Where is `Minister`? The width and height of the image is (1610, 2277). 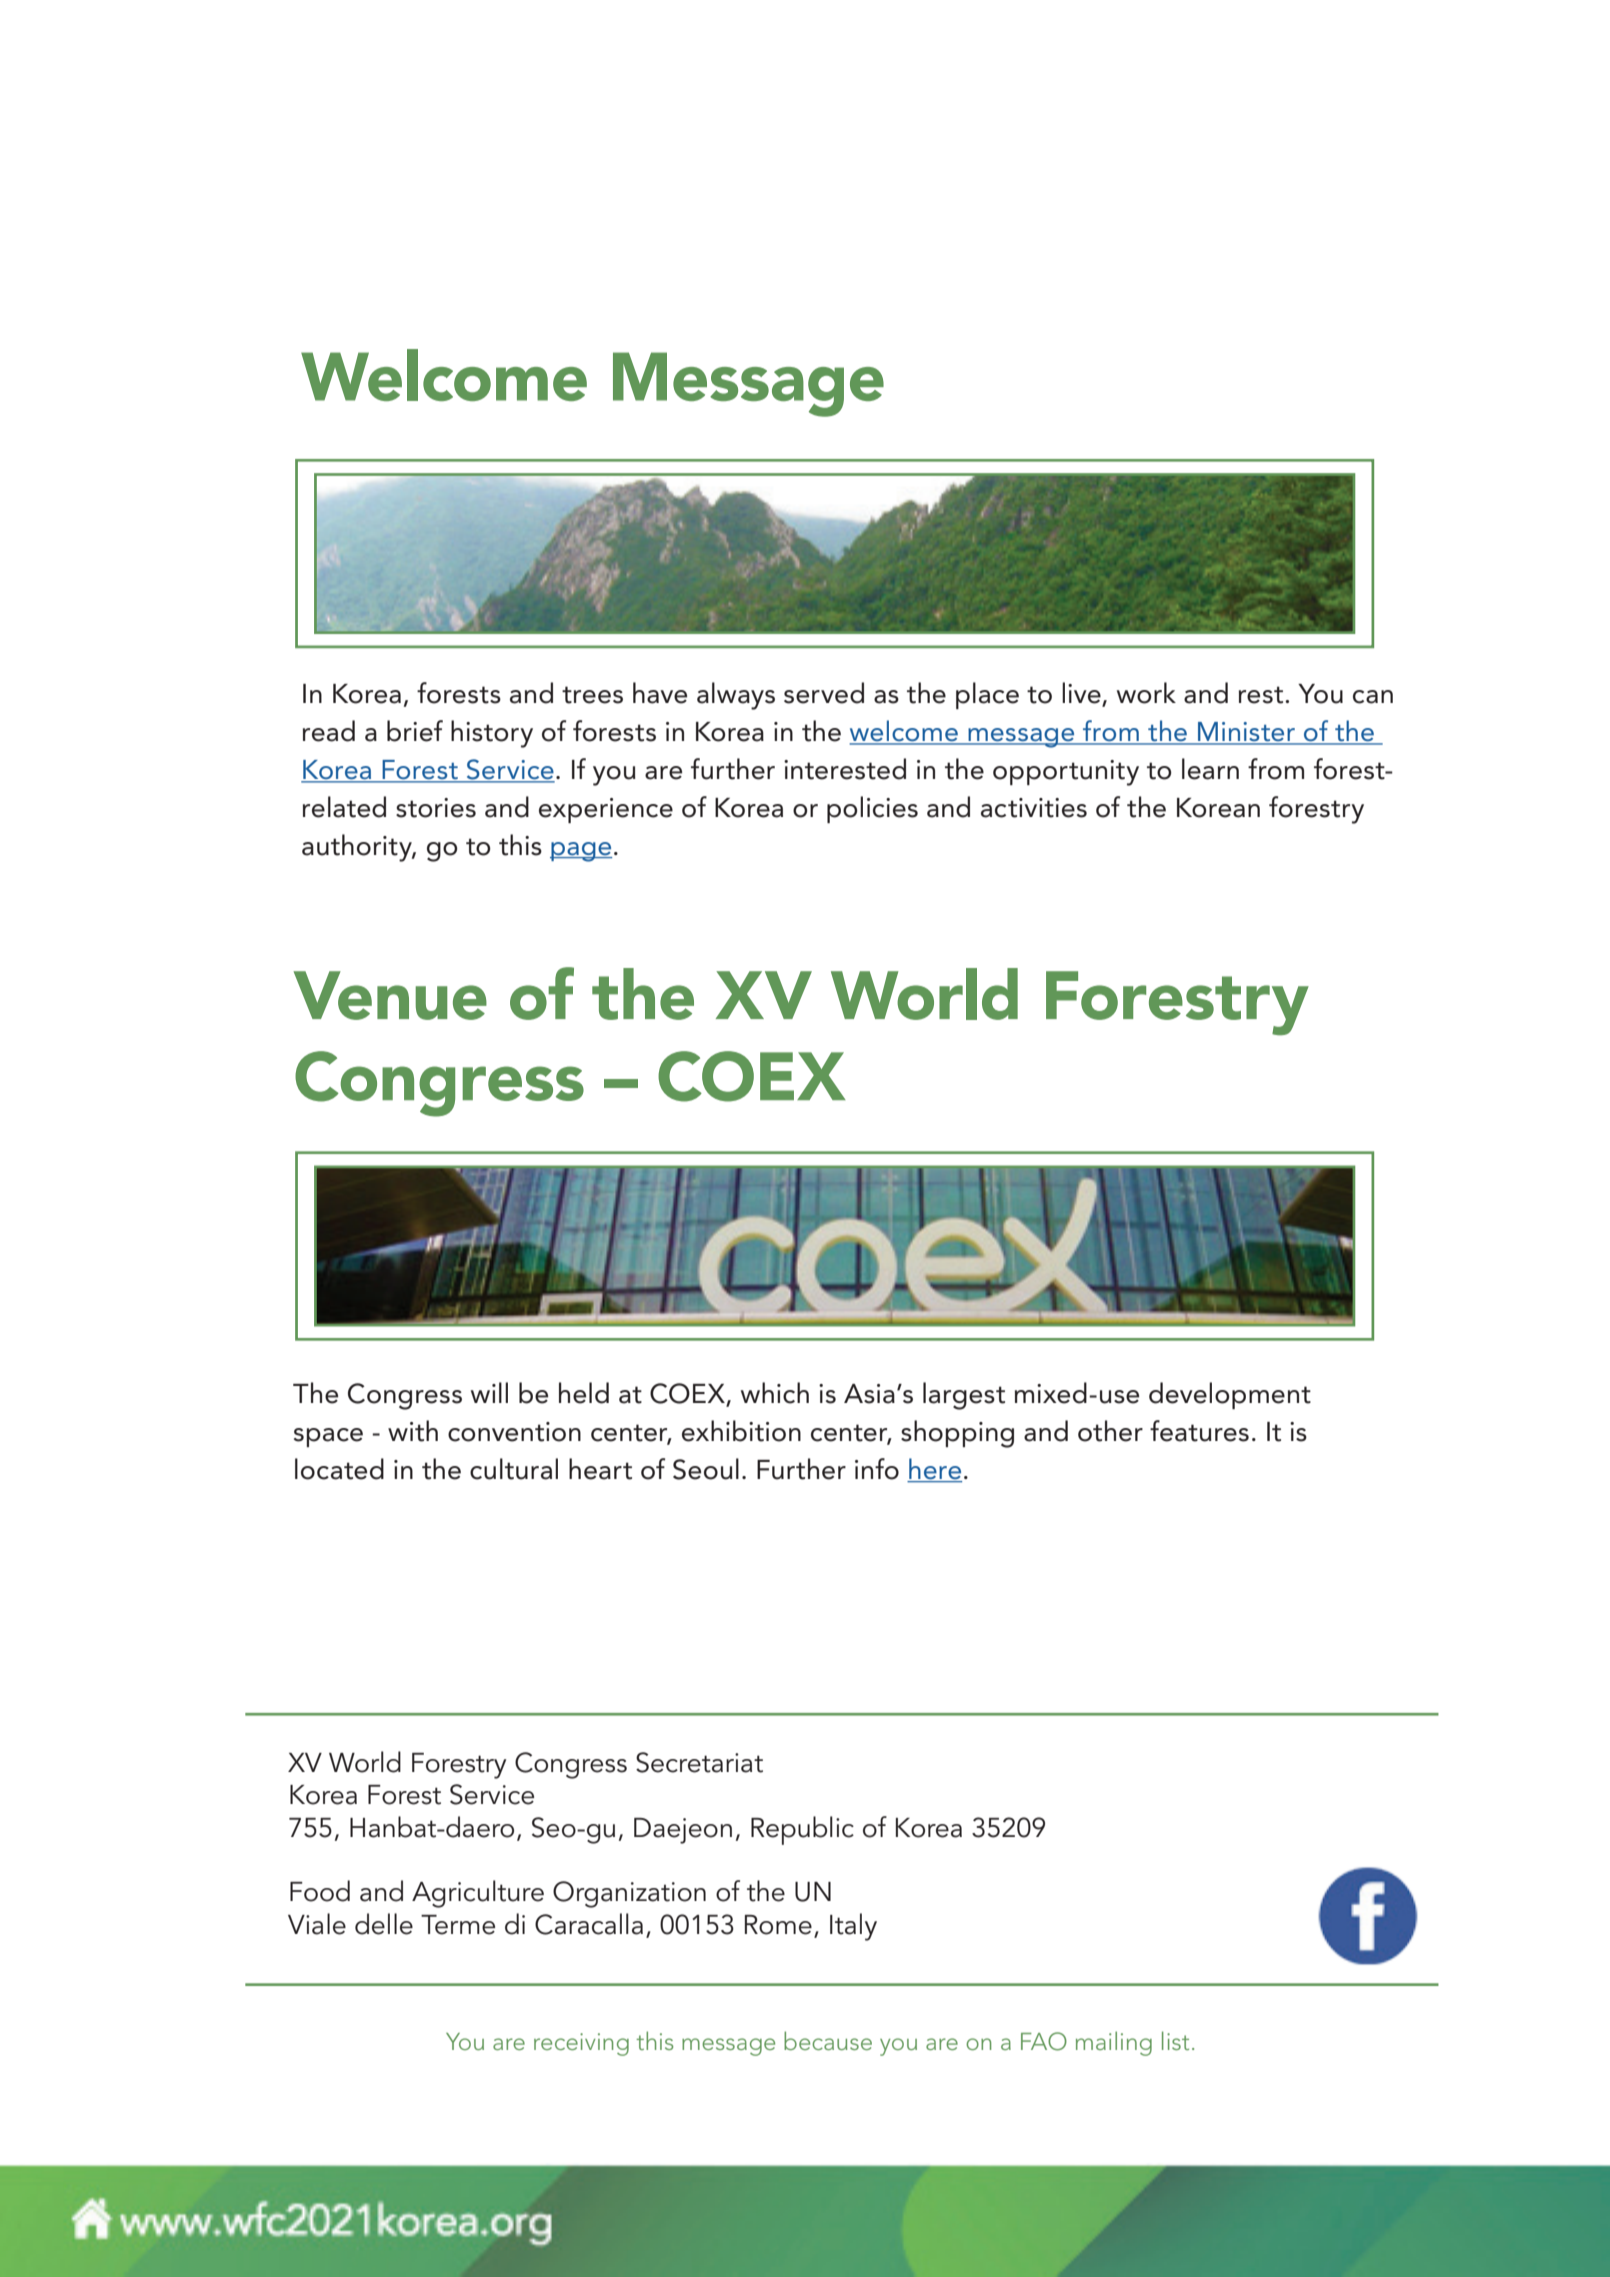 Minister is located at coordinates (1246, 733).
